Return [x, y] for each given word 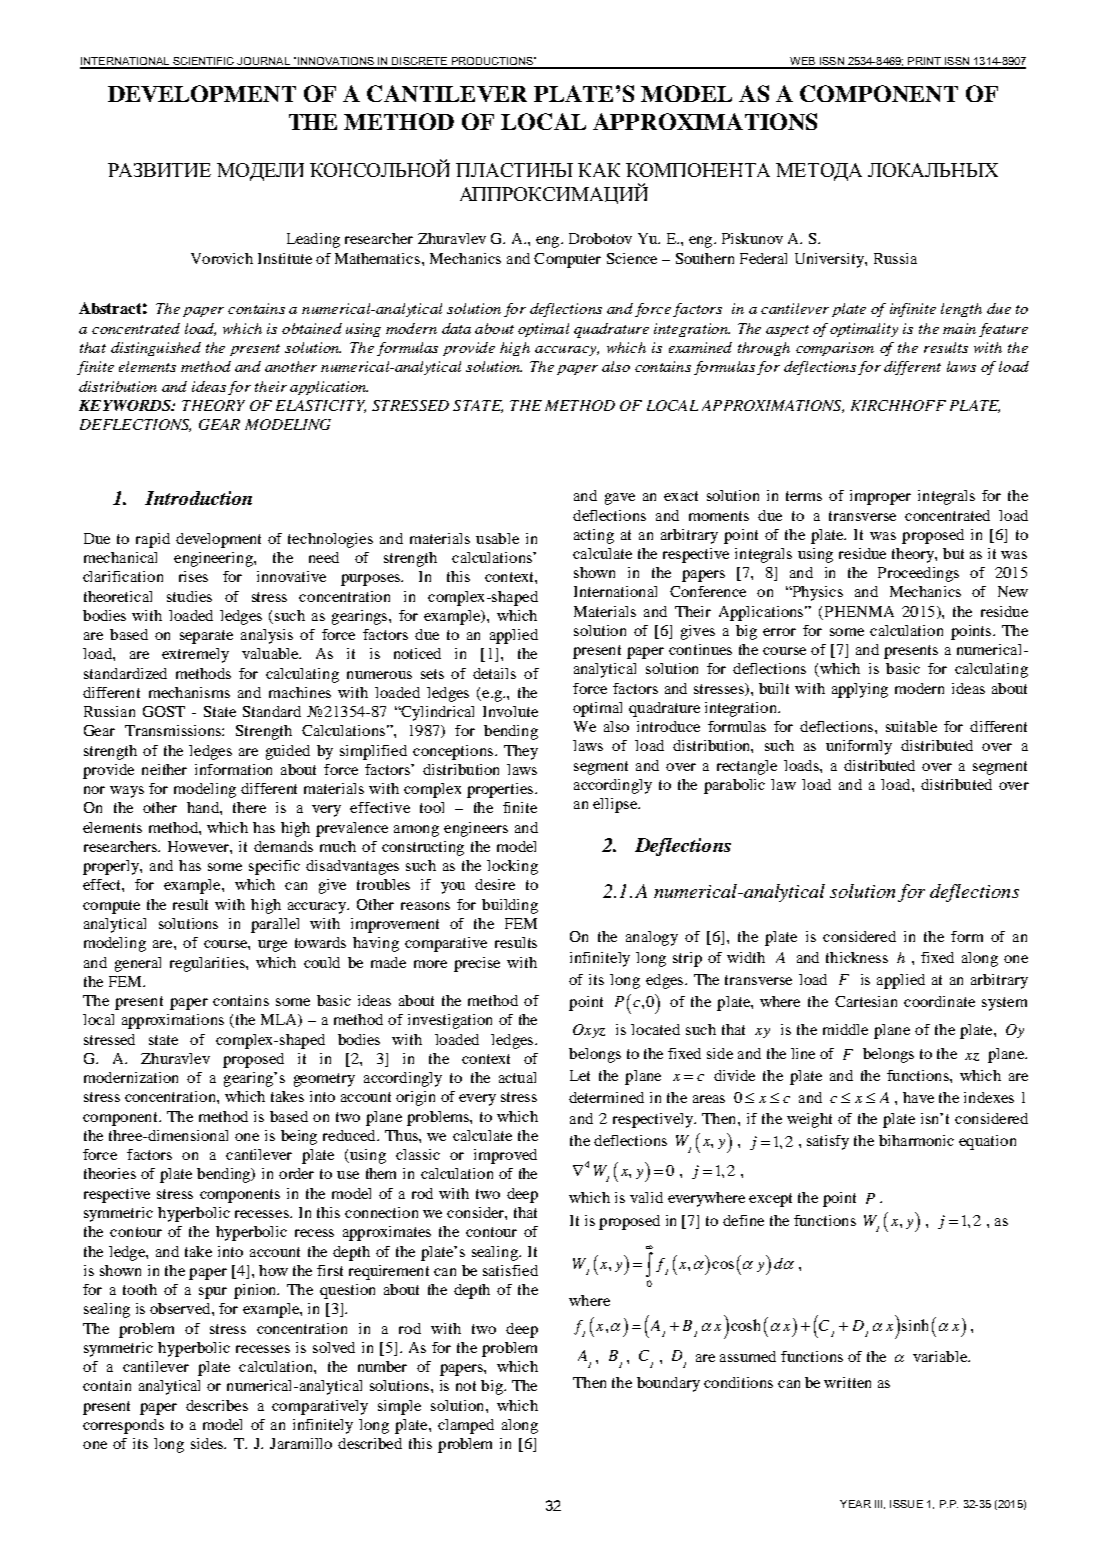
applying [860, 690]
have [918, 1097]
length [961, 310]
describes [217, 1405]
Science [632, 258]
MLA [280, 1020]
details [494, 673]
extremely [195, 655]
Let [580, 1075]
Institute [285, 258]
